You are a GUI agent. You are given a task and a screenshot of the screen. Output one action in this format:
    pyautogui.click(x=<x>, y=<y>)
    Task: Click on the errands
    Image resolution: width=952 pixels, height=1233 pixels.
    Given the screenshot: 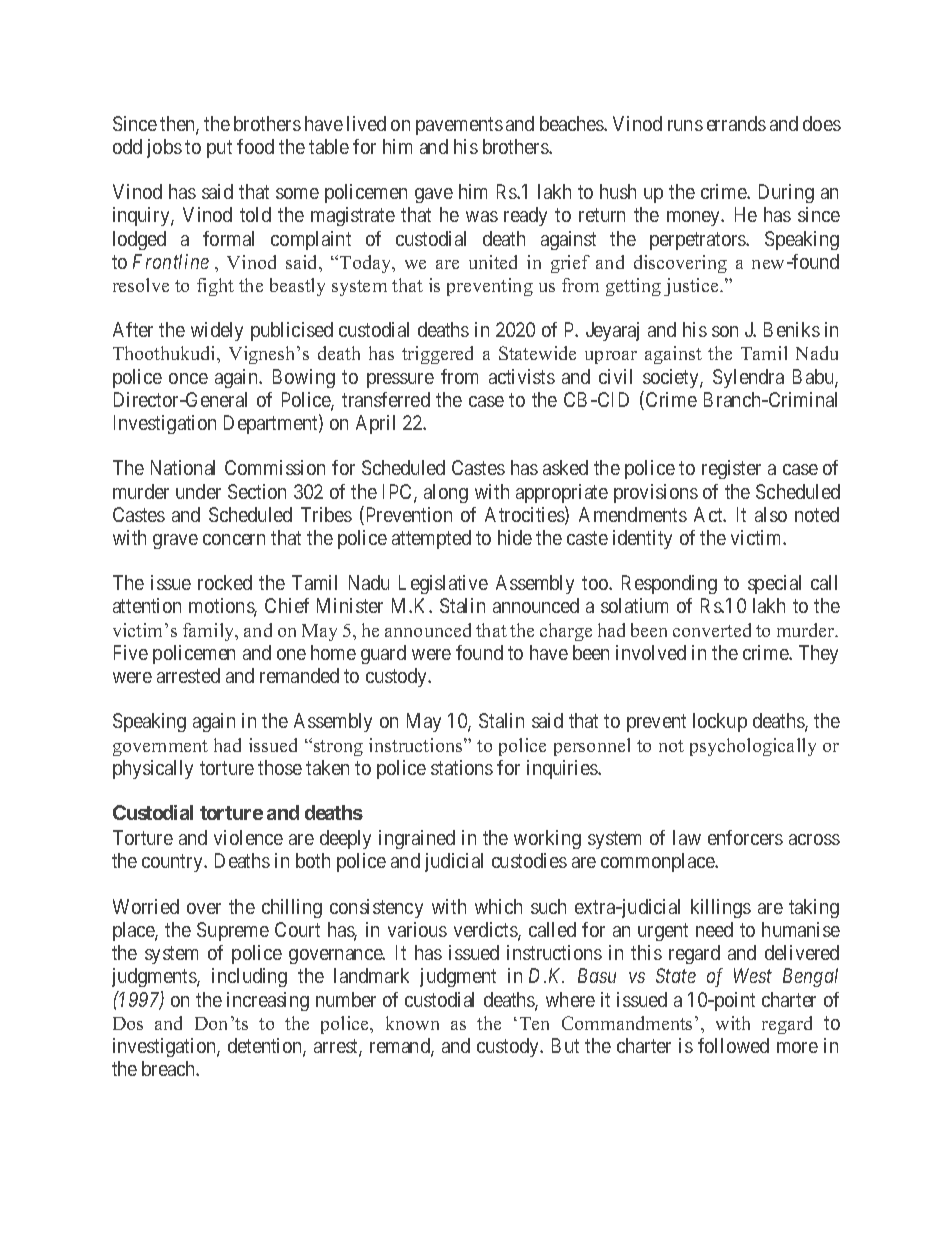 What is the action you would take?
    pyautogui.click(x=736, y=123)
